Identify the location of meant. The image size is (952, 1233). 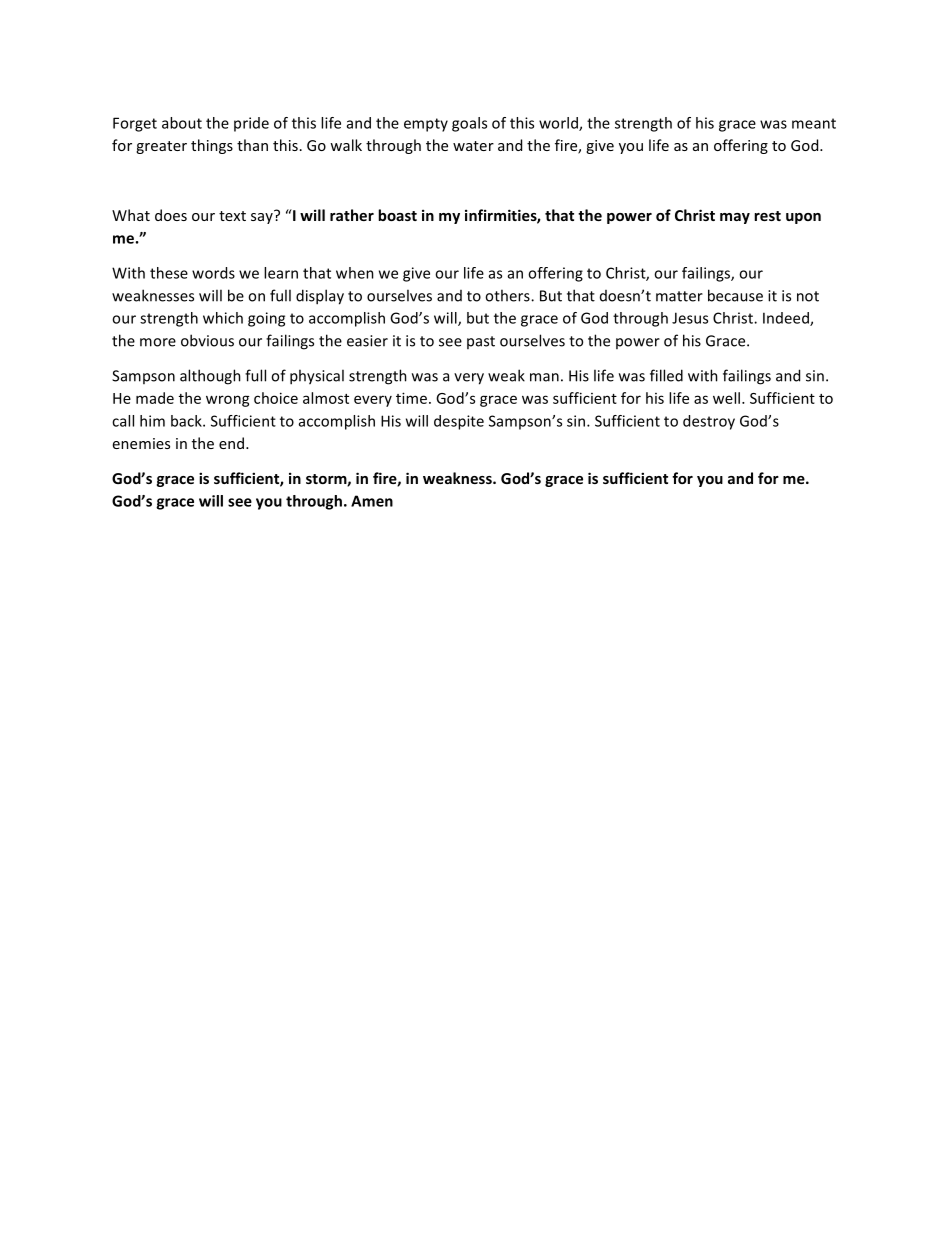
(814, 123).
